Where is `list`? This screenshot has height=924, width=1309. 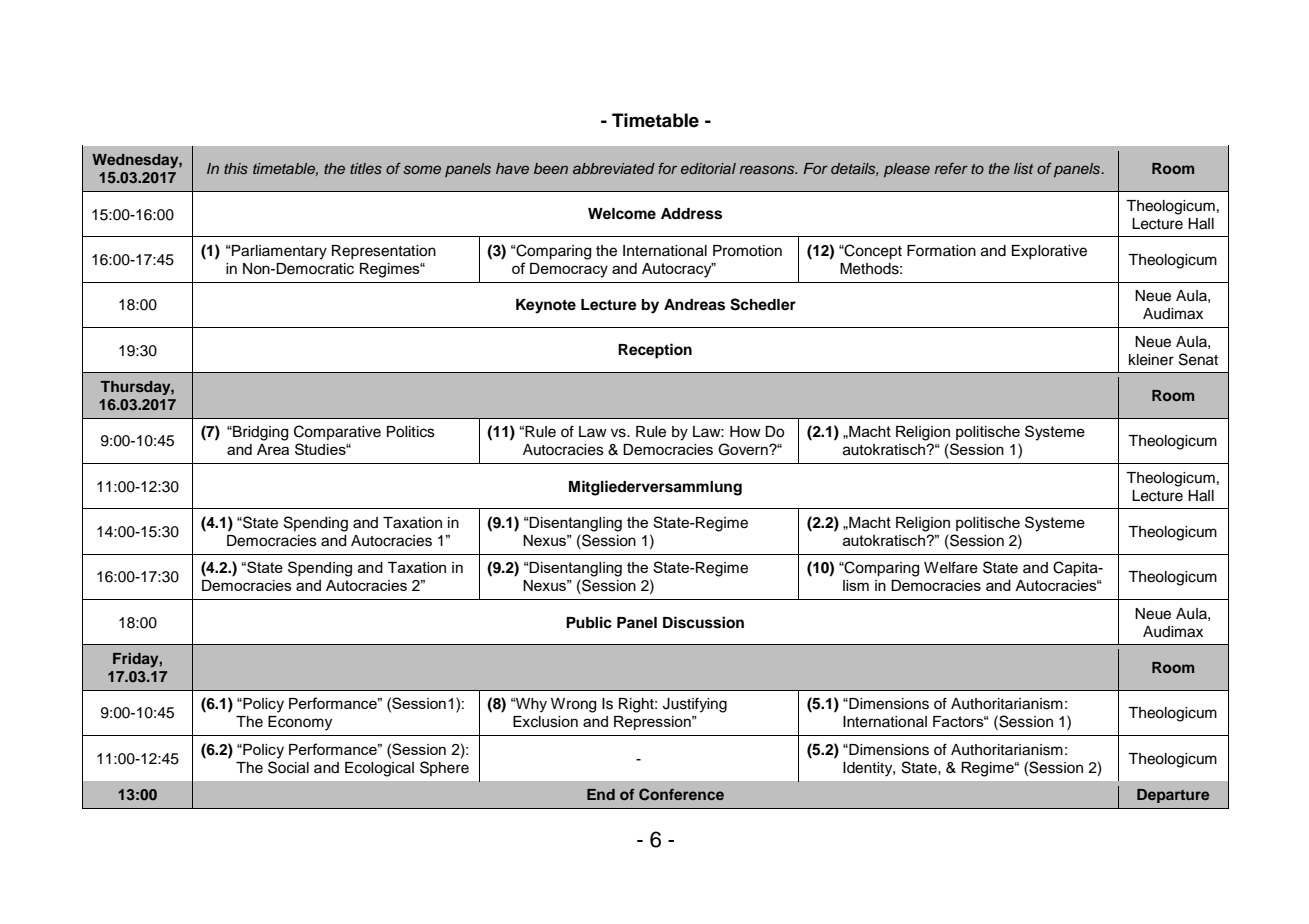 list is located at coordinates (1023, 168).
